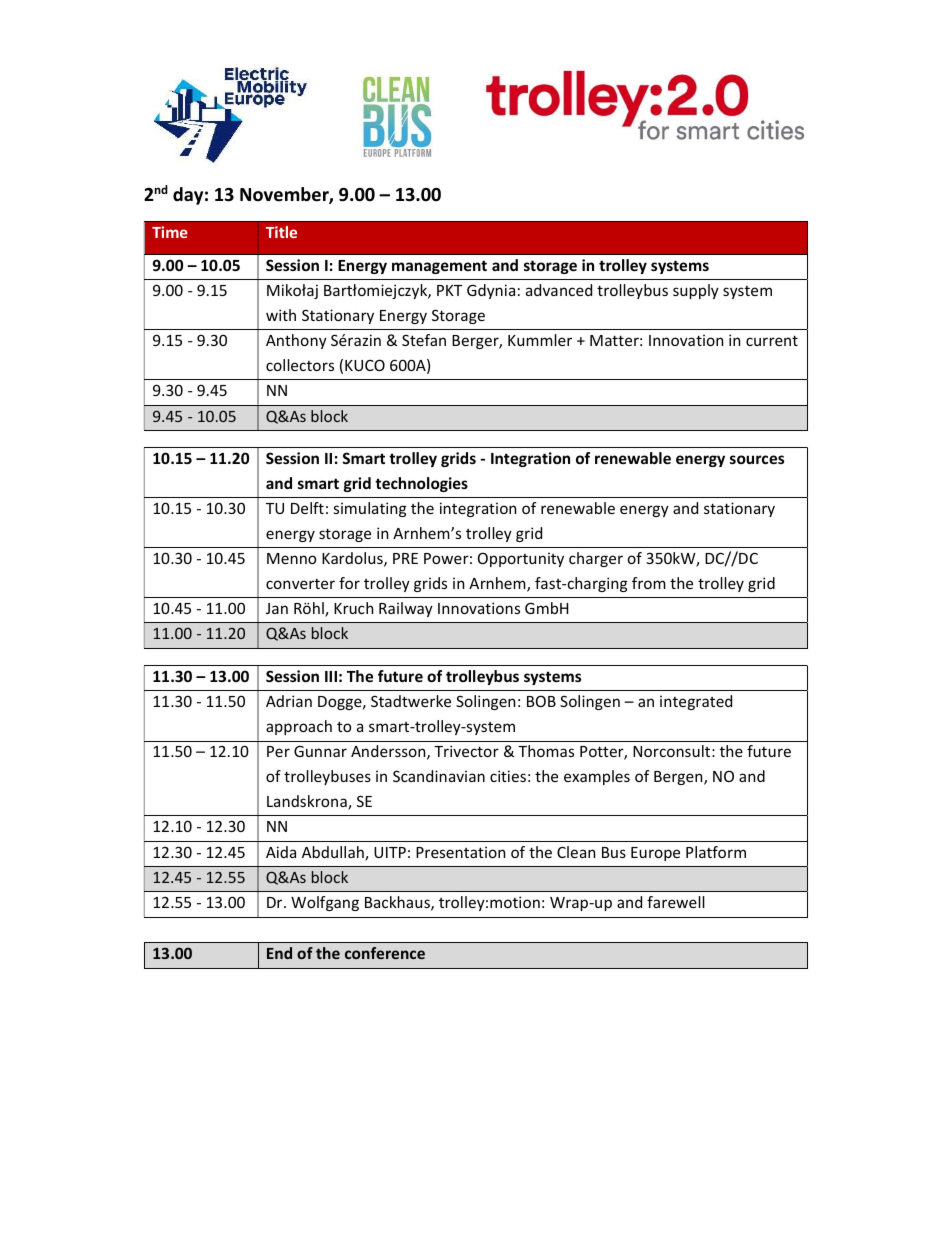  I want to click on management, so click(439, 267).
